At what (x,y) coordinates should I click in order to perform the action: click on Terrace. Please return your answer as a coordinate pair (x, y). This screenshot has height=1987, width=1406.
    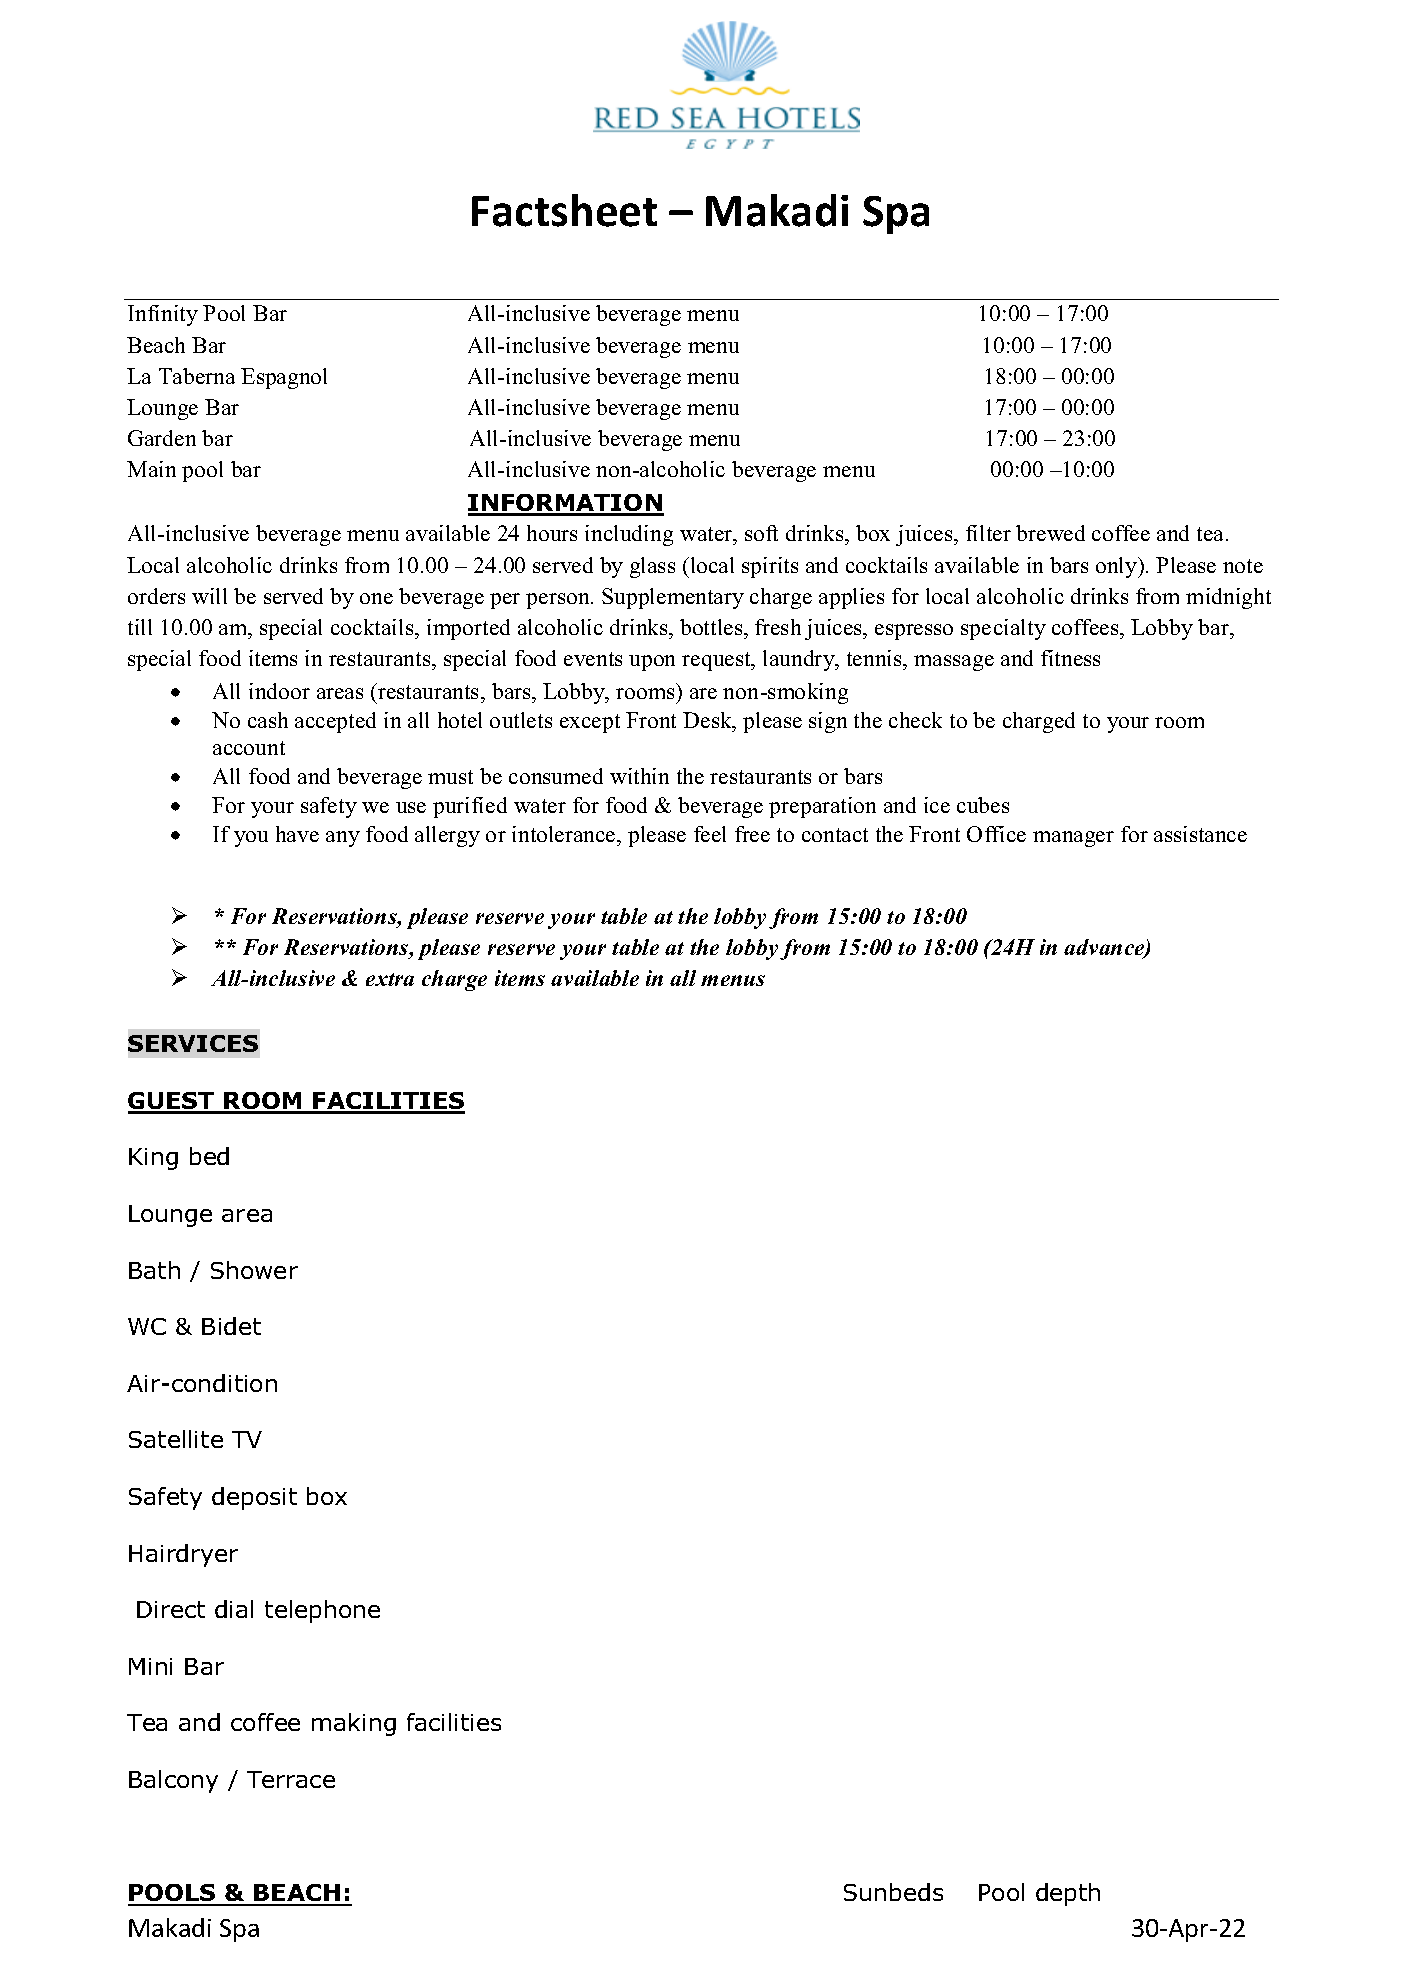
    Looking at the image, I should click on (291, 1779).
